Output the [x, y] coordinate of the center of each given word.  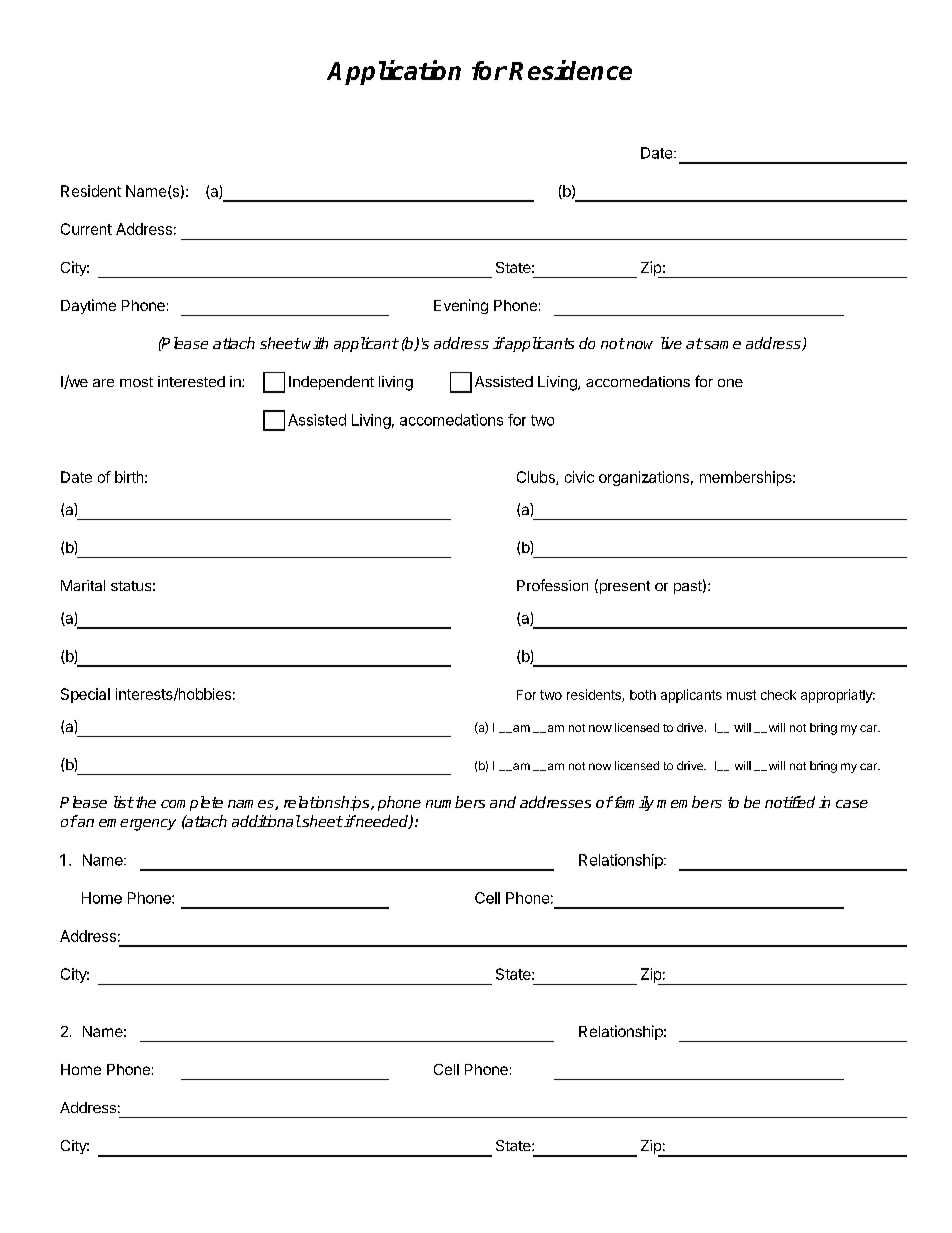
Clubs [537, 478]
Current [86, 229]
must [741, 695]
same [721, 345]
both [643, 695]
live [671, 343]
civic [579, 477]
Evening [461, 306]
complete [192, 803]
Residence [570, 70]
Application [394, 72]
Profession [552, 585]
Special [85, 695]
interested [191, 381]
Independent [331, 383]
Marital [83, 585]
